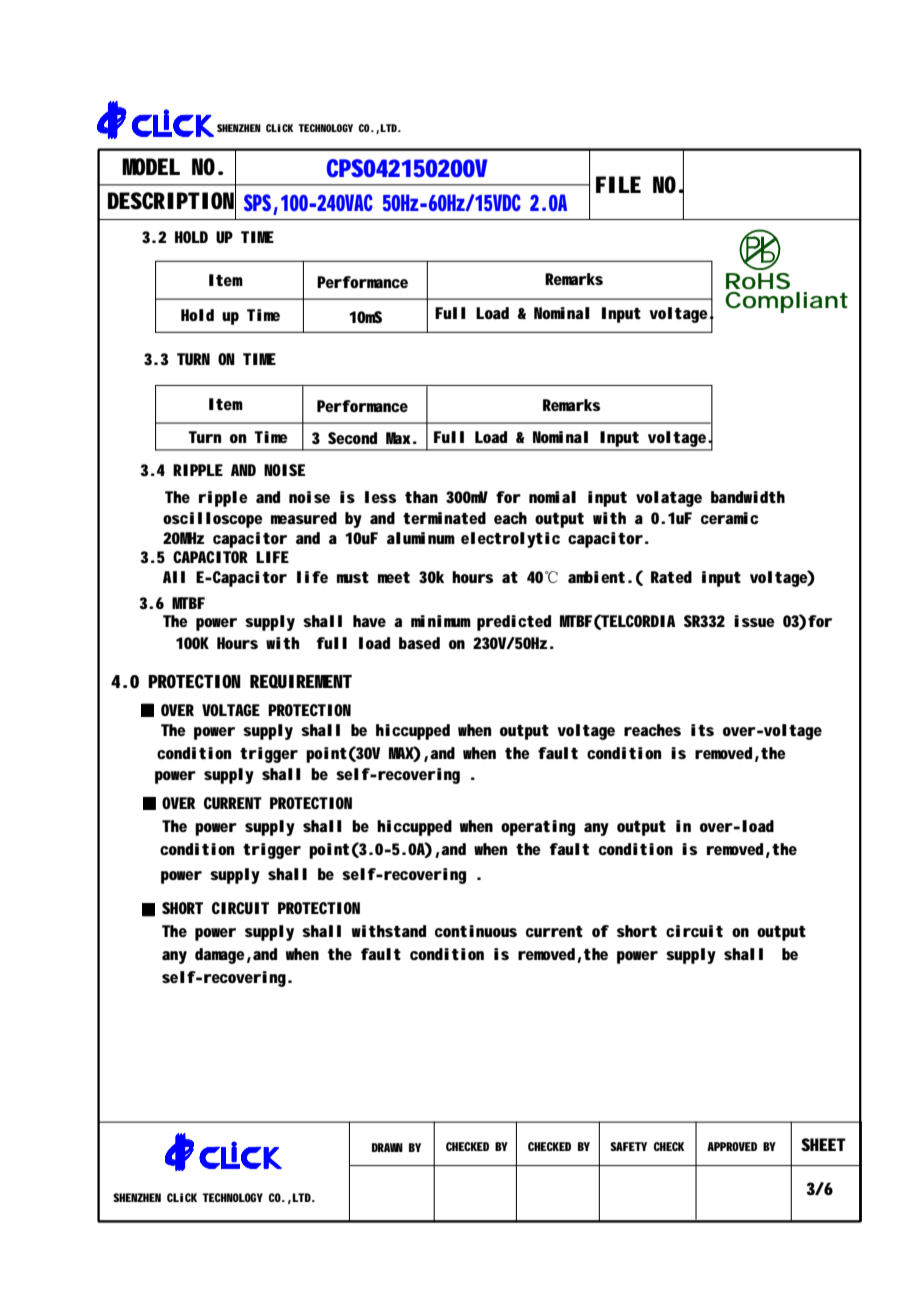  Describe the element at coordinates (151, 167) in the image. I see `MODEL` at that location.
